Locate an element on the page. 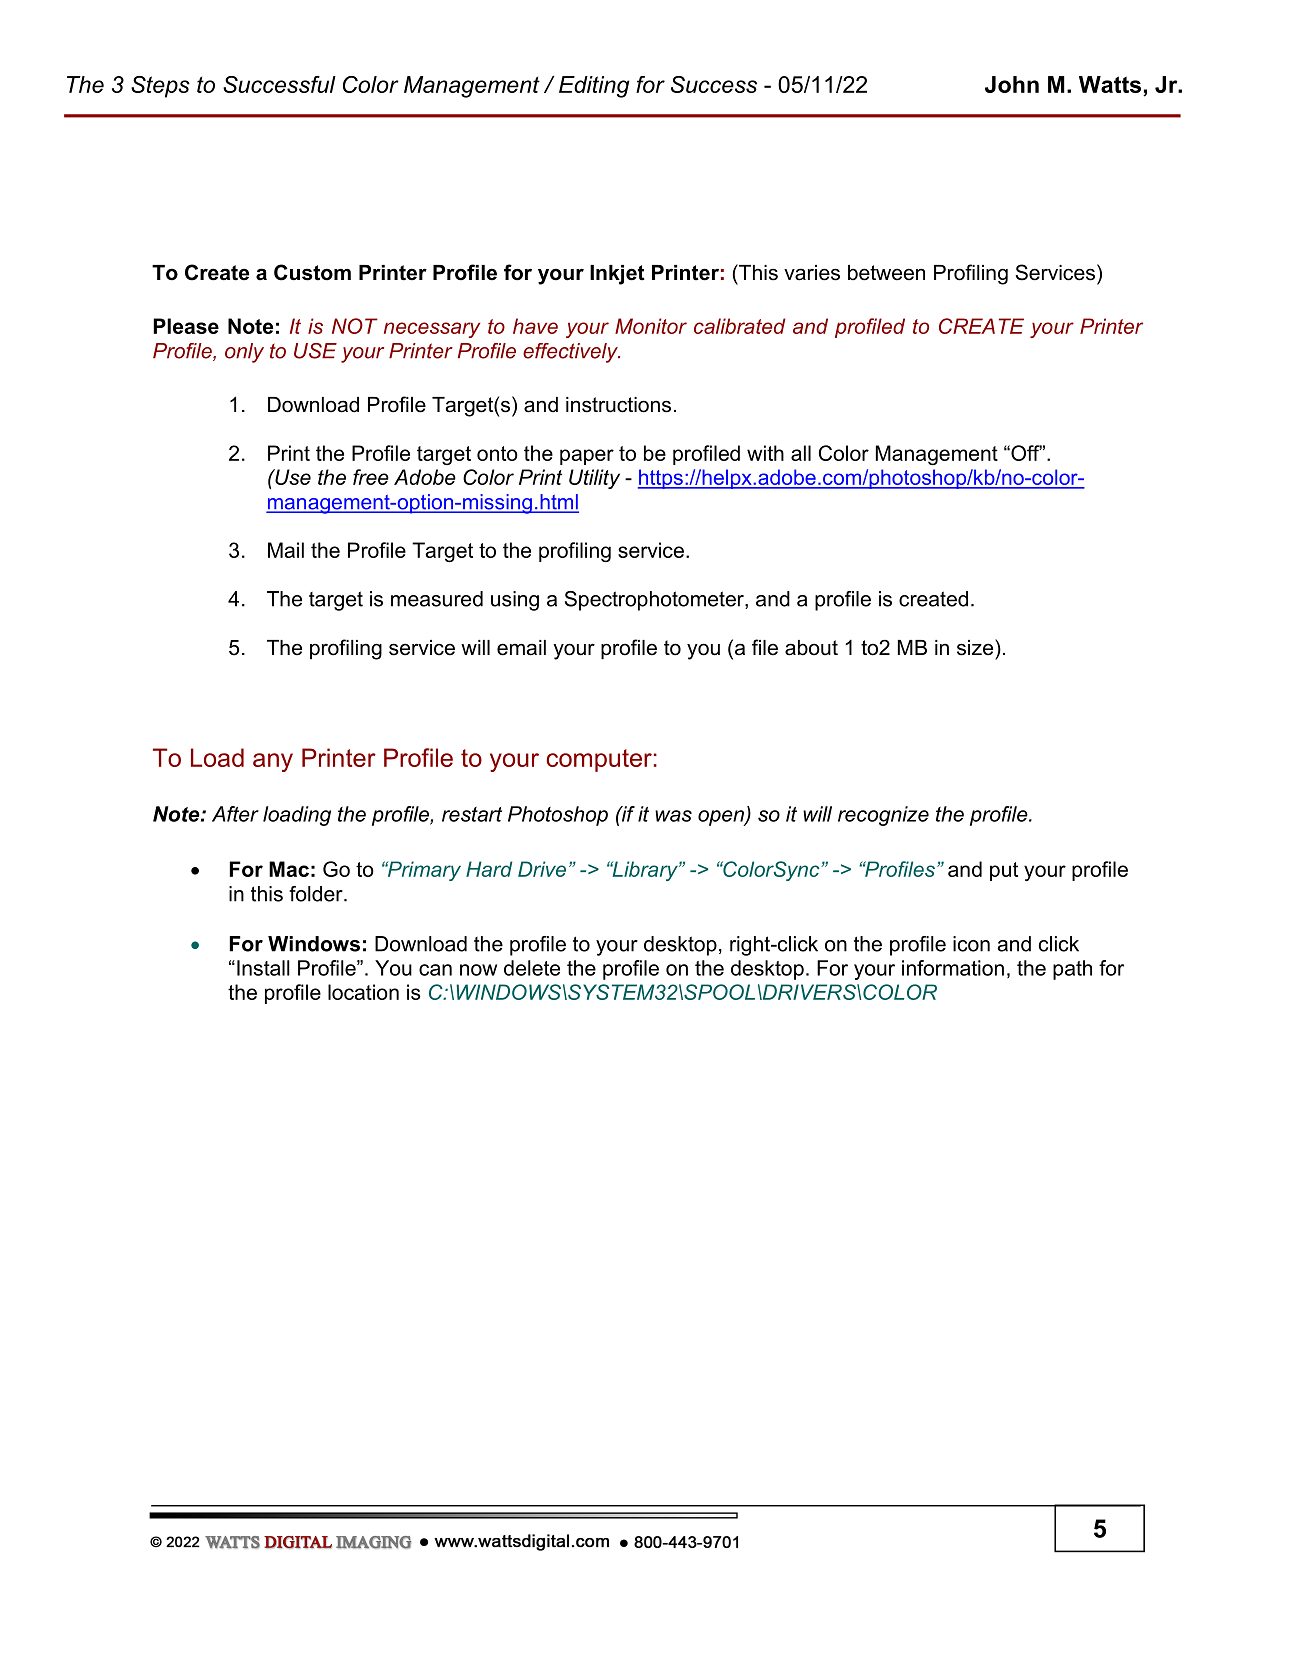 The height and width of the document is (1674, 1294). John is located at coordinates (1012, 84).
